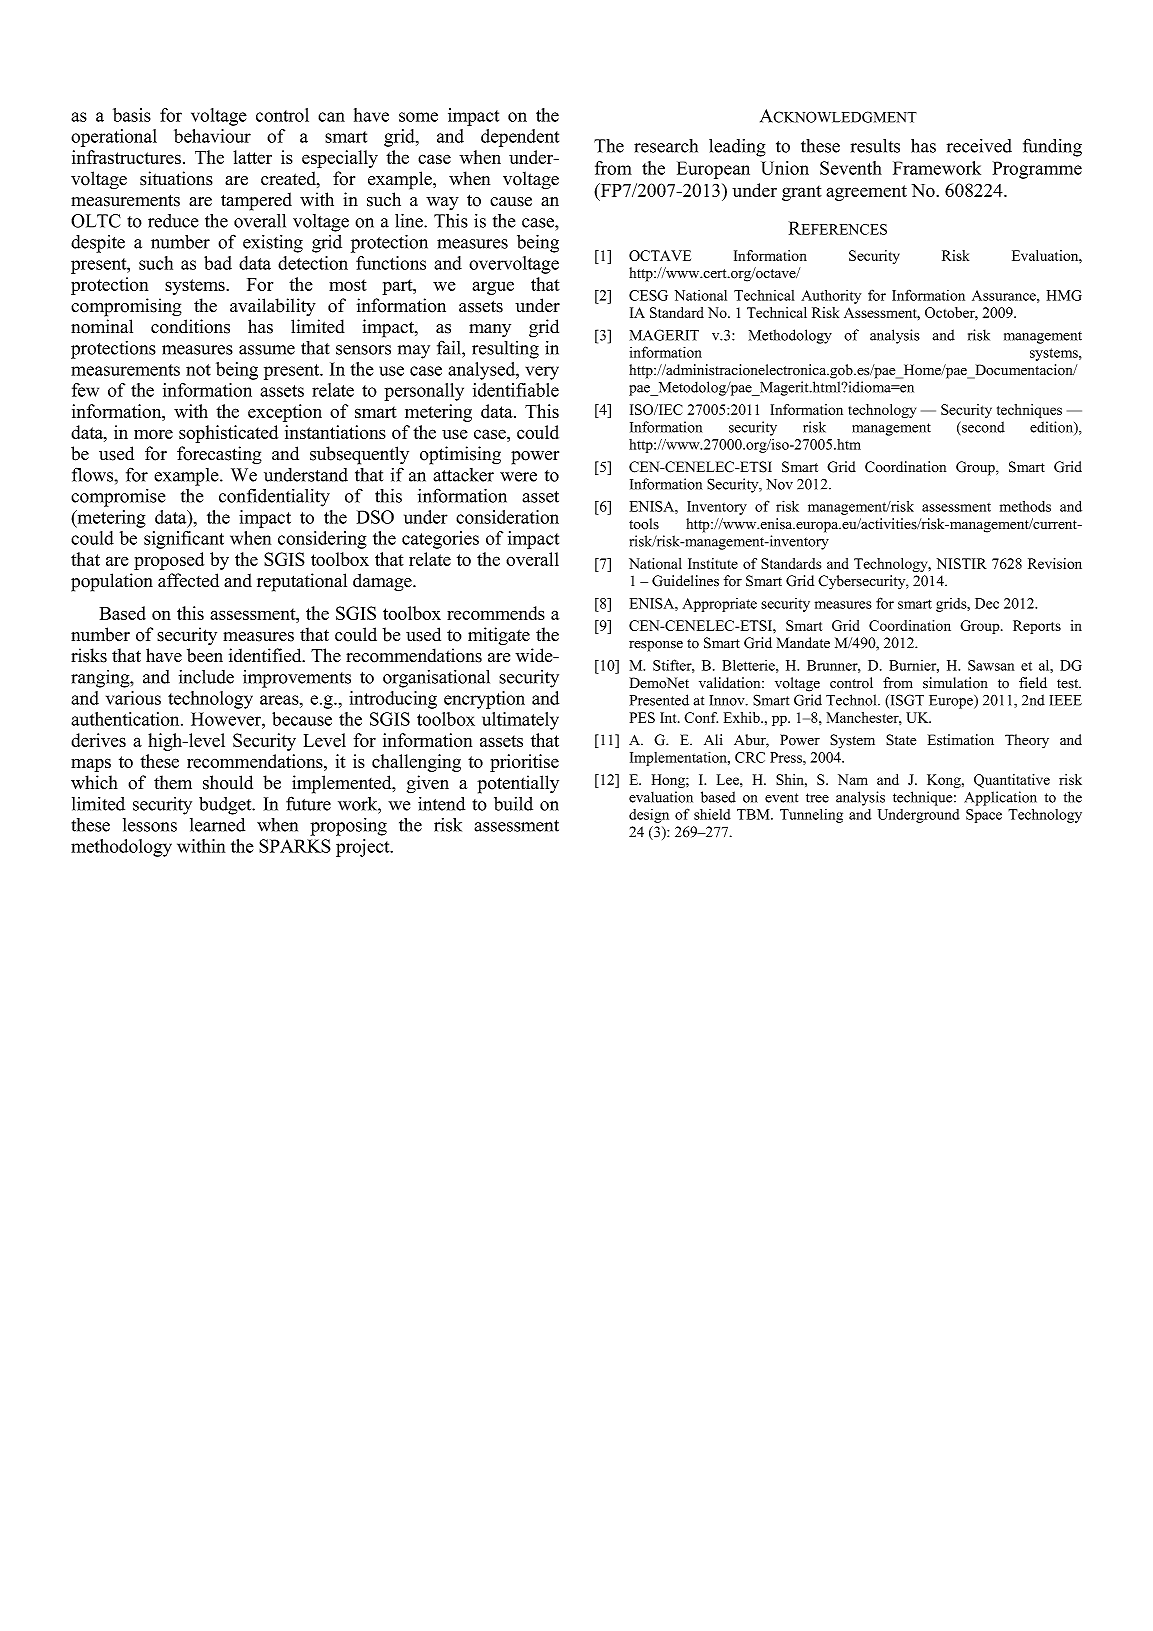 This screenshot has height=1631, width=1153. I want to click on very, so click(542, 373).
